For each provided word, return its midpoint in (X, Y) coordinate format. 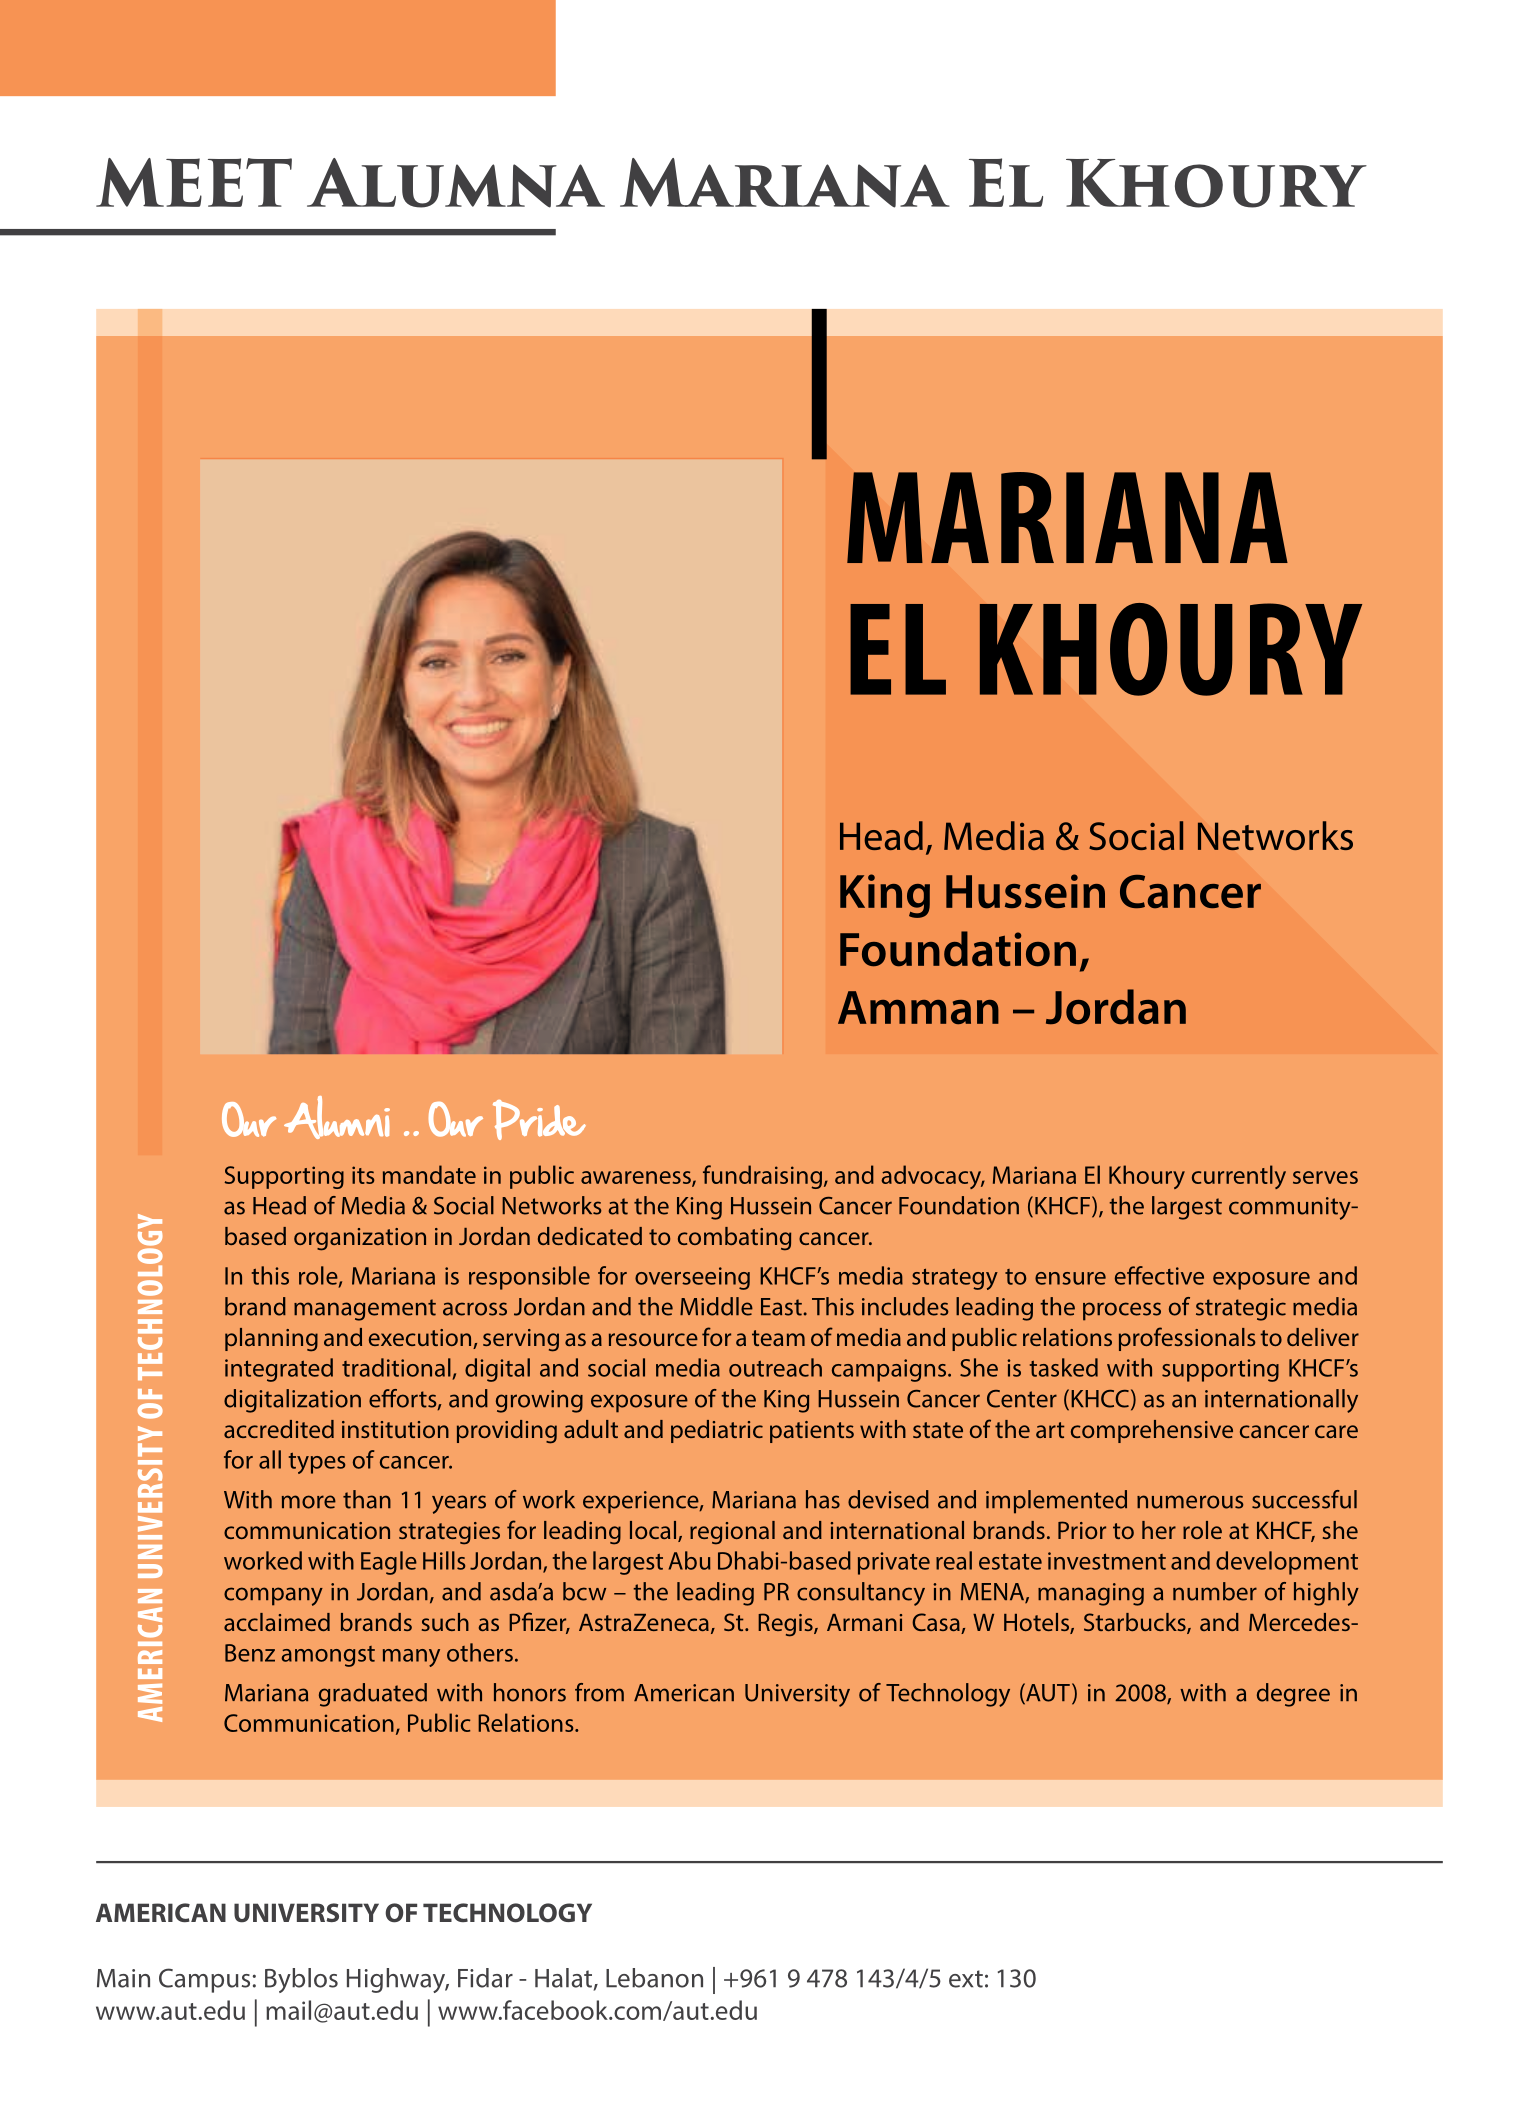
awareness (637, 1178)
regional (732, 1533)
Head (279, 1205)
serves (1325, 1177)
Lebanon (654, 1978)
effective (1159, 1275)
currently (1239, 1177)
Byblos (301, 1980)
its (363, 1175)
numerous (1190, 1502)
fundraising (762, 1177)
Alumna (456, 183)
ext (966, 1979)
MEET (194, 182)
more (309, 1502)
